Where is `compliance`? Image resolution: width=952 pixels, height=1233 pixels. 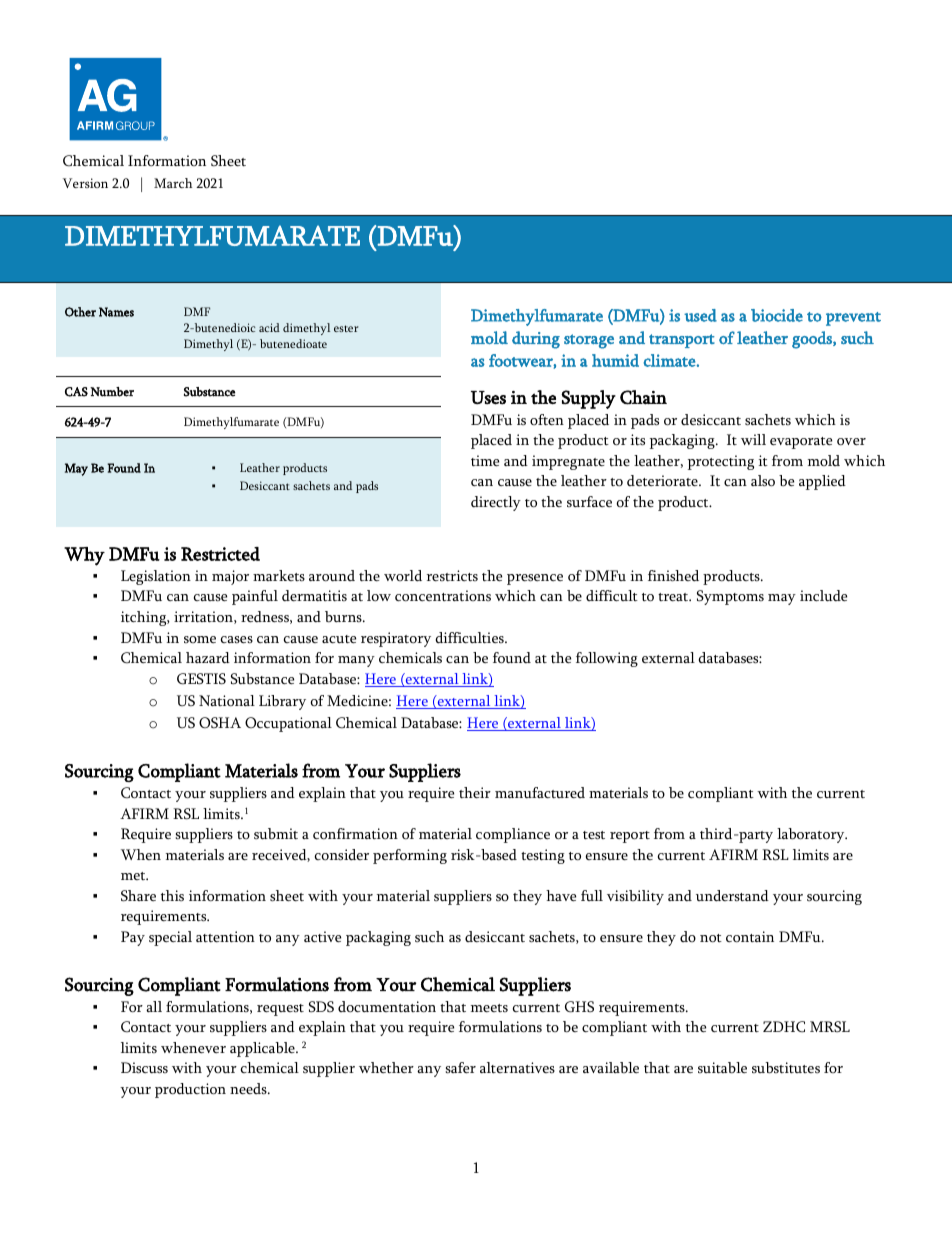
compliance is located at coordinates (513, 835).
